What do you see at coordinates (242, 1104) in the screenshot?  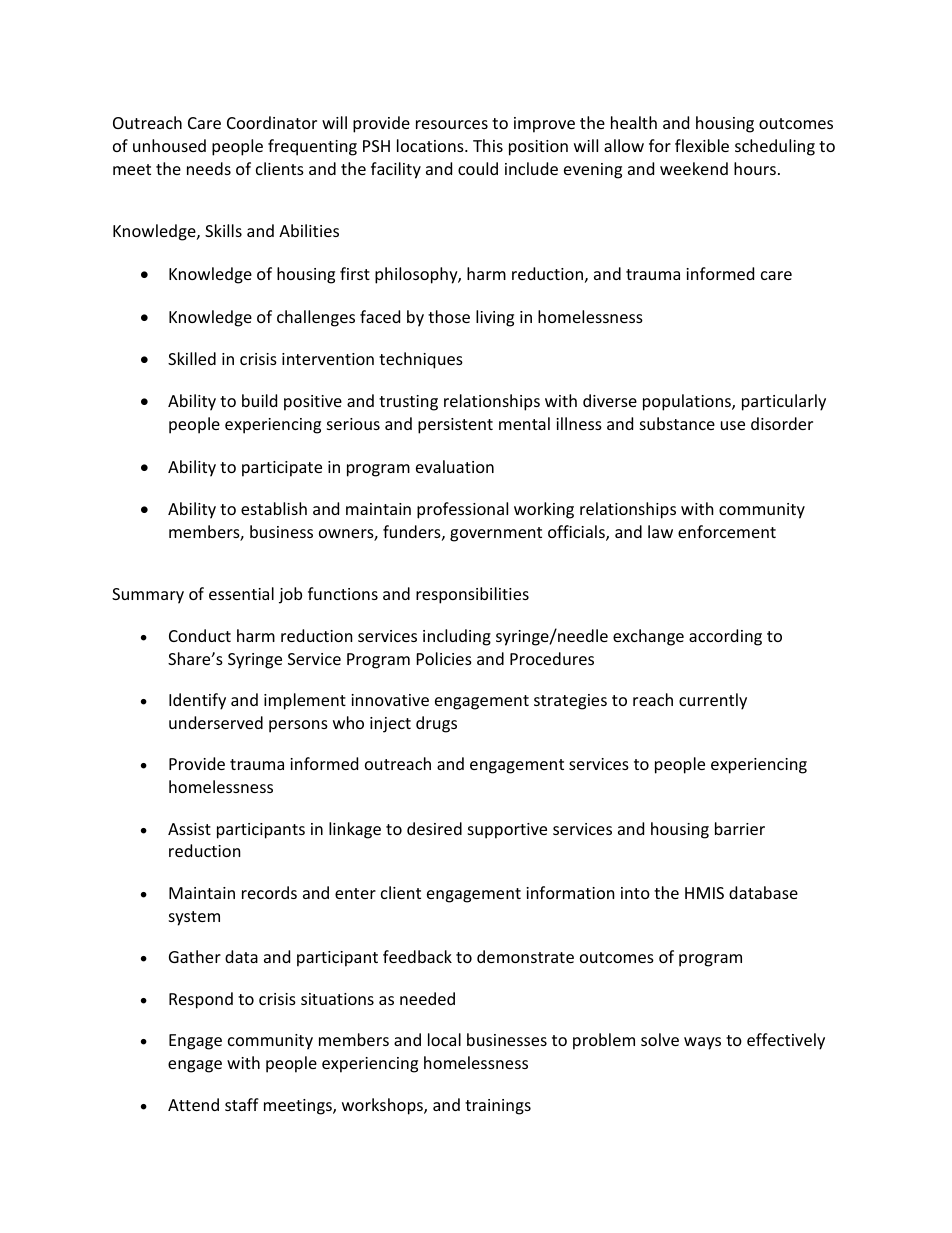 I see `staff` at bounding box center [242, 1104].
